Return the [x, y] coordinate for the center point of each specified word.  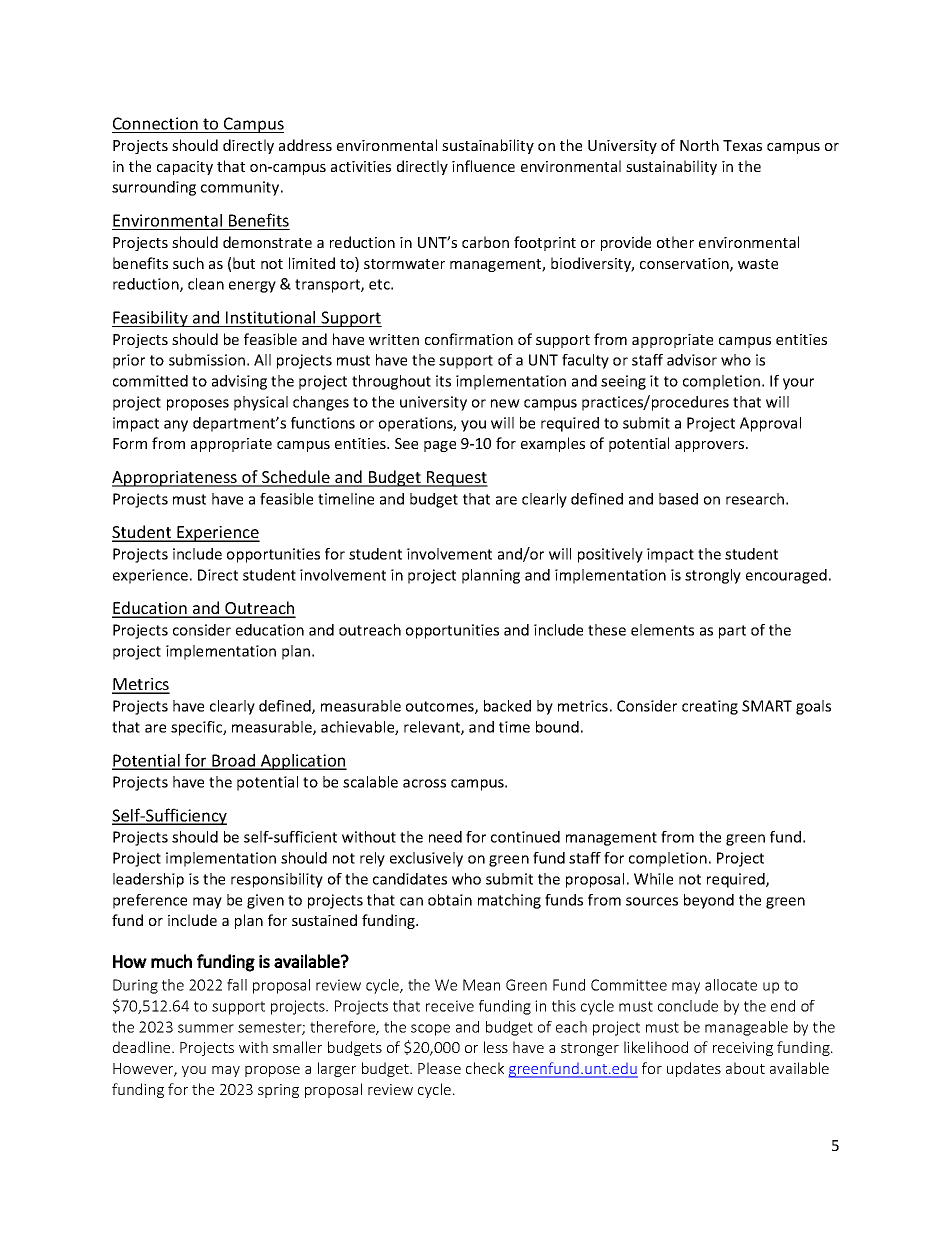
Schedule [296, 478]
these [607, 630]
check [485, 1068]
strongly [713, 576]
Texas [742, 145]
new [505, 403]
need [445, 837]
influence [483, 166]
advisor [692, 360]
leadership [148, 880]
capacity [185, 168]
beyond [709, 901]
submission [207, 360]
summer [206, 1028]
